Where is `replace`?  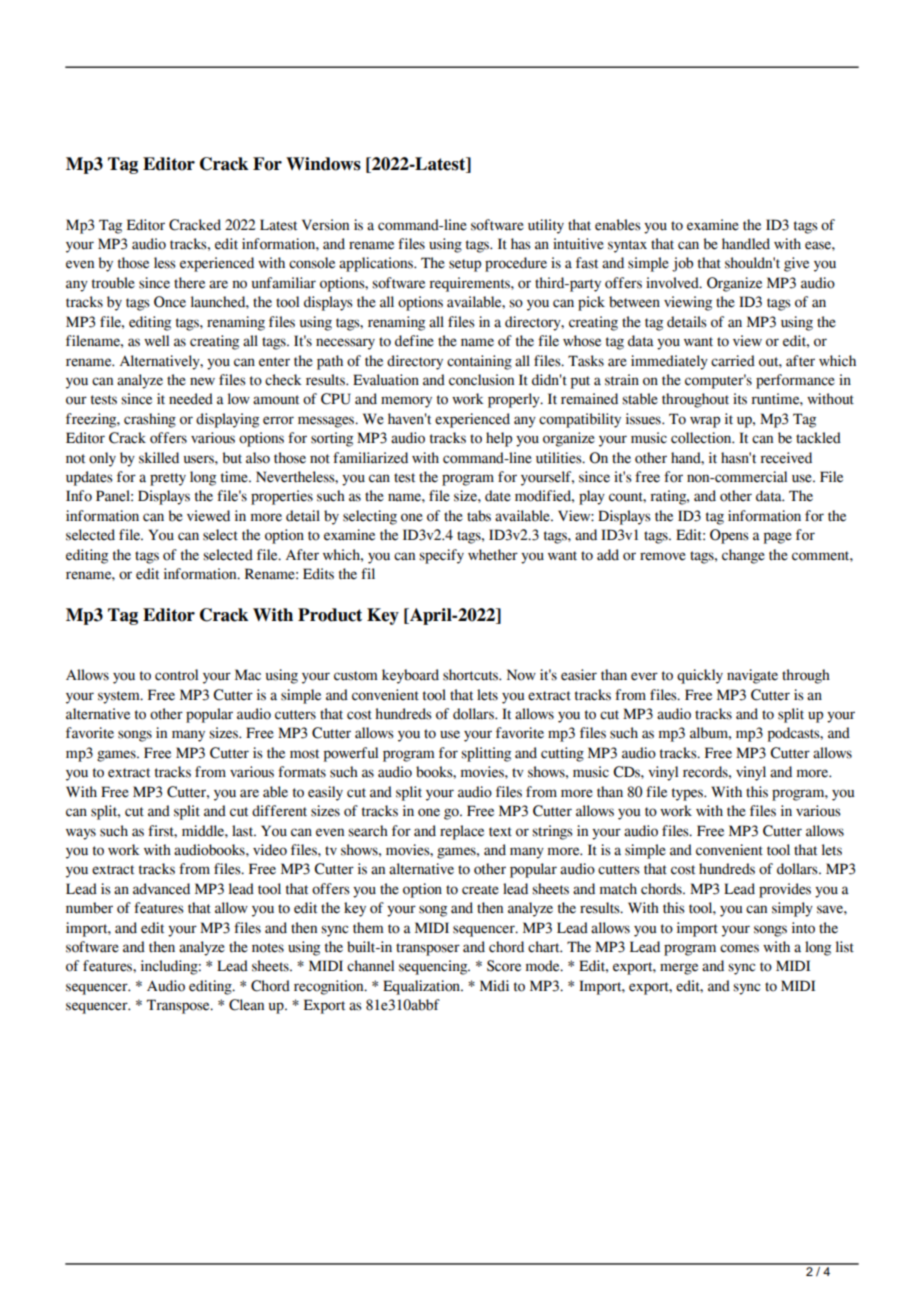
replace is located at coordinates (462, 832).
